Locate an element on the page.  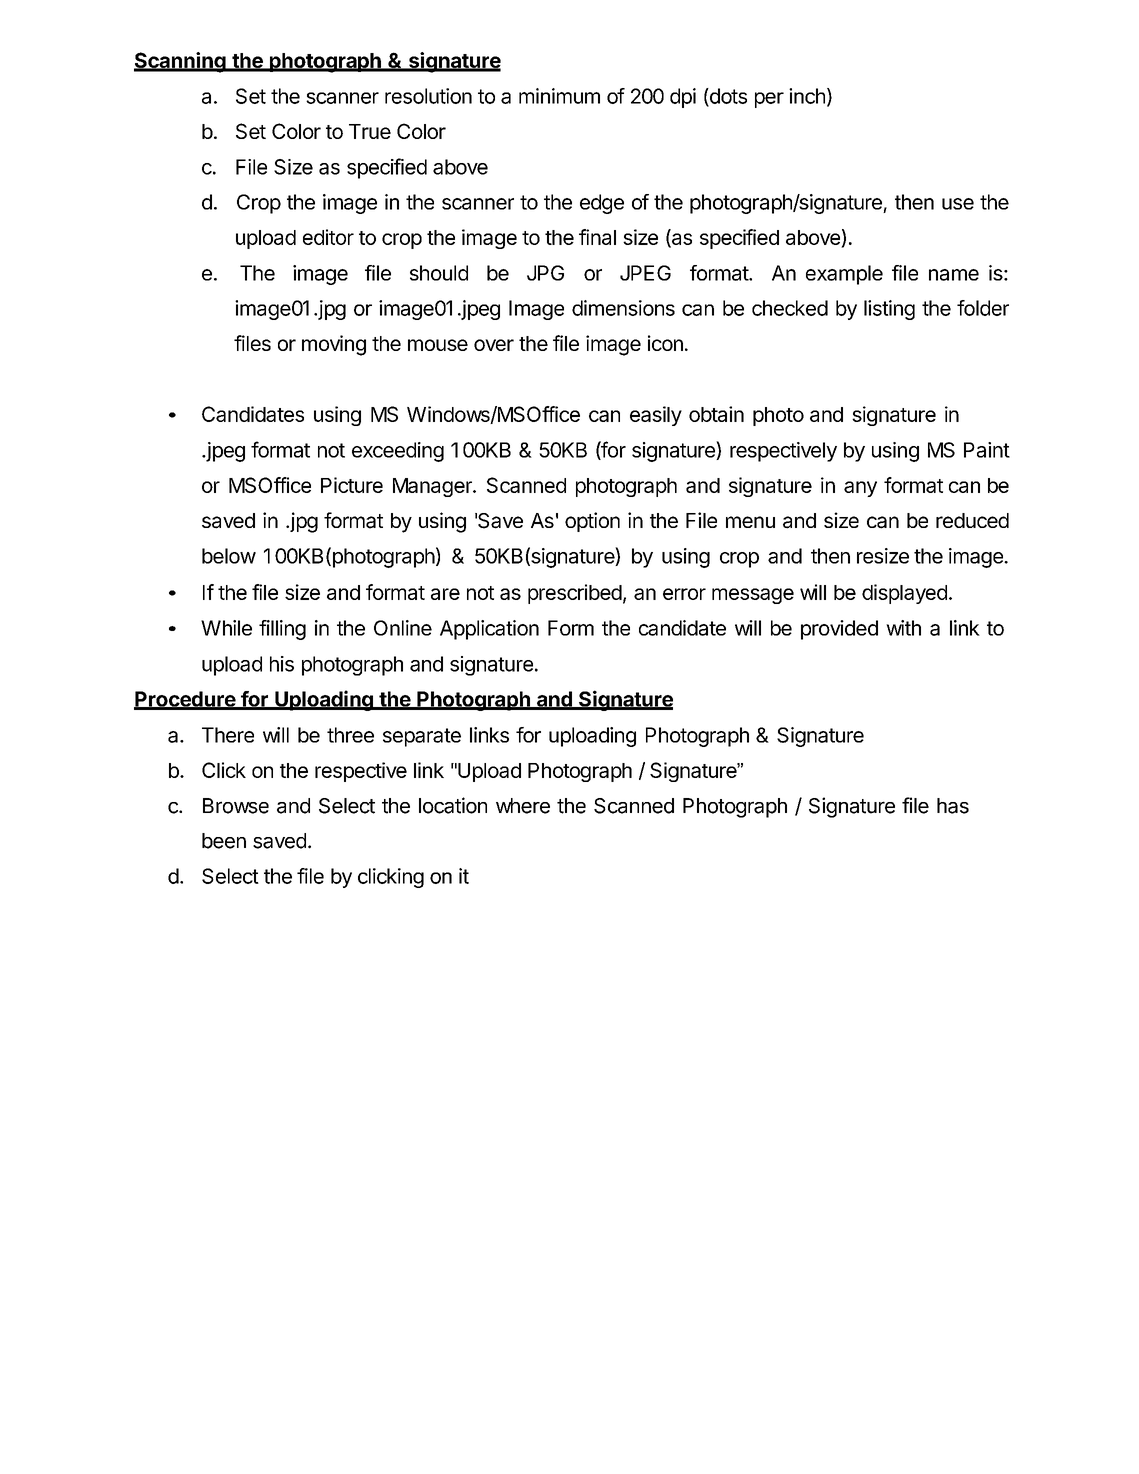
filling is located at coordinates (282, 630).
